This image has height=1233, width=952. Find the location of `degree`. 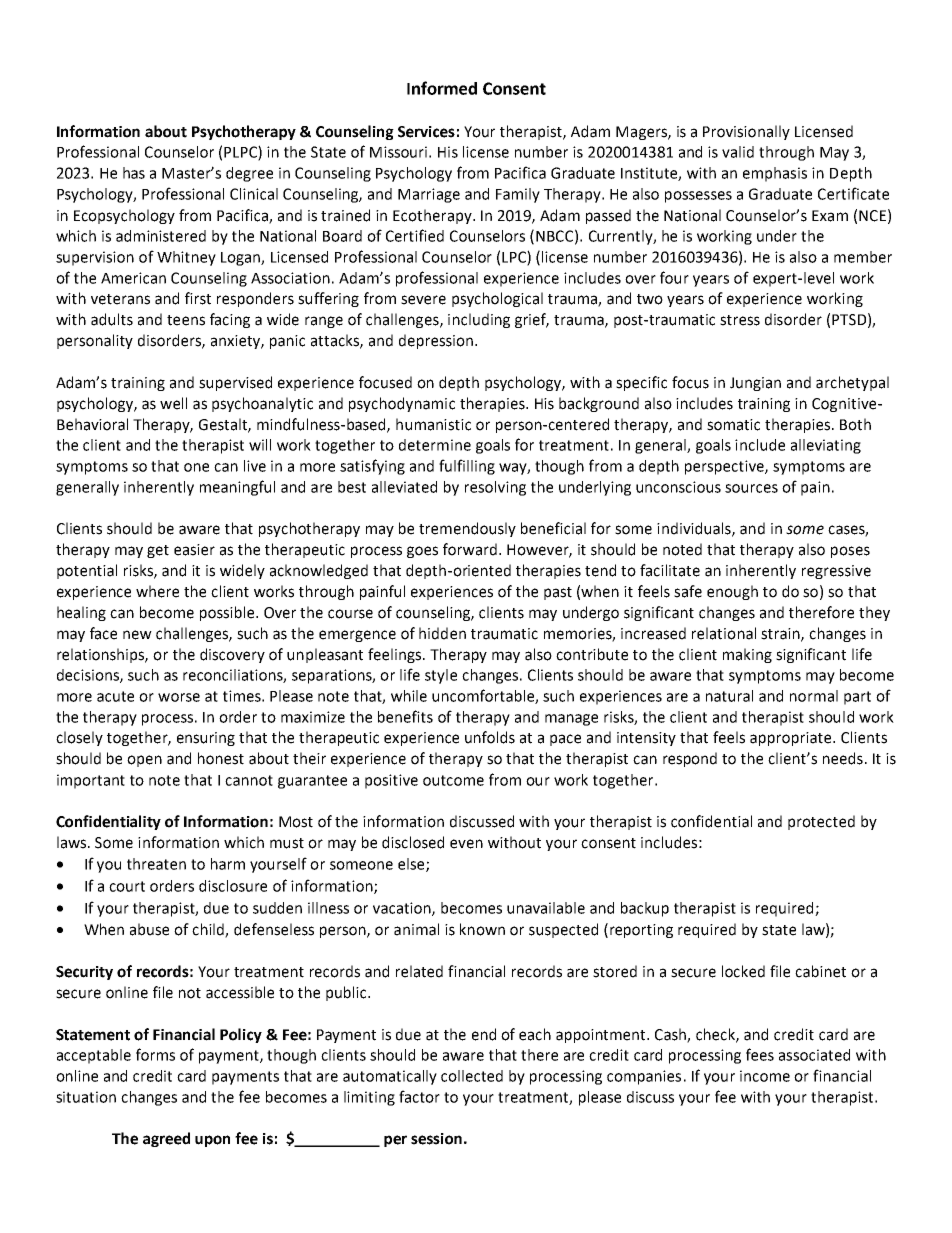

degree is located at coordinates (249, 174).
